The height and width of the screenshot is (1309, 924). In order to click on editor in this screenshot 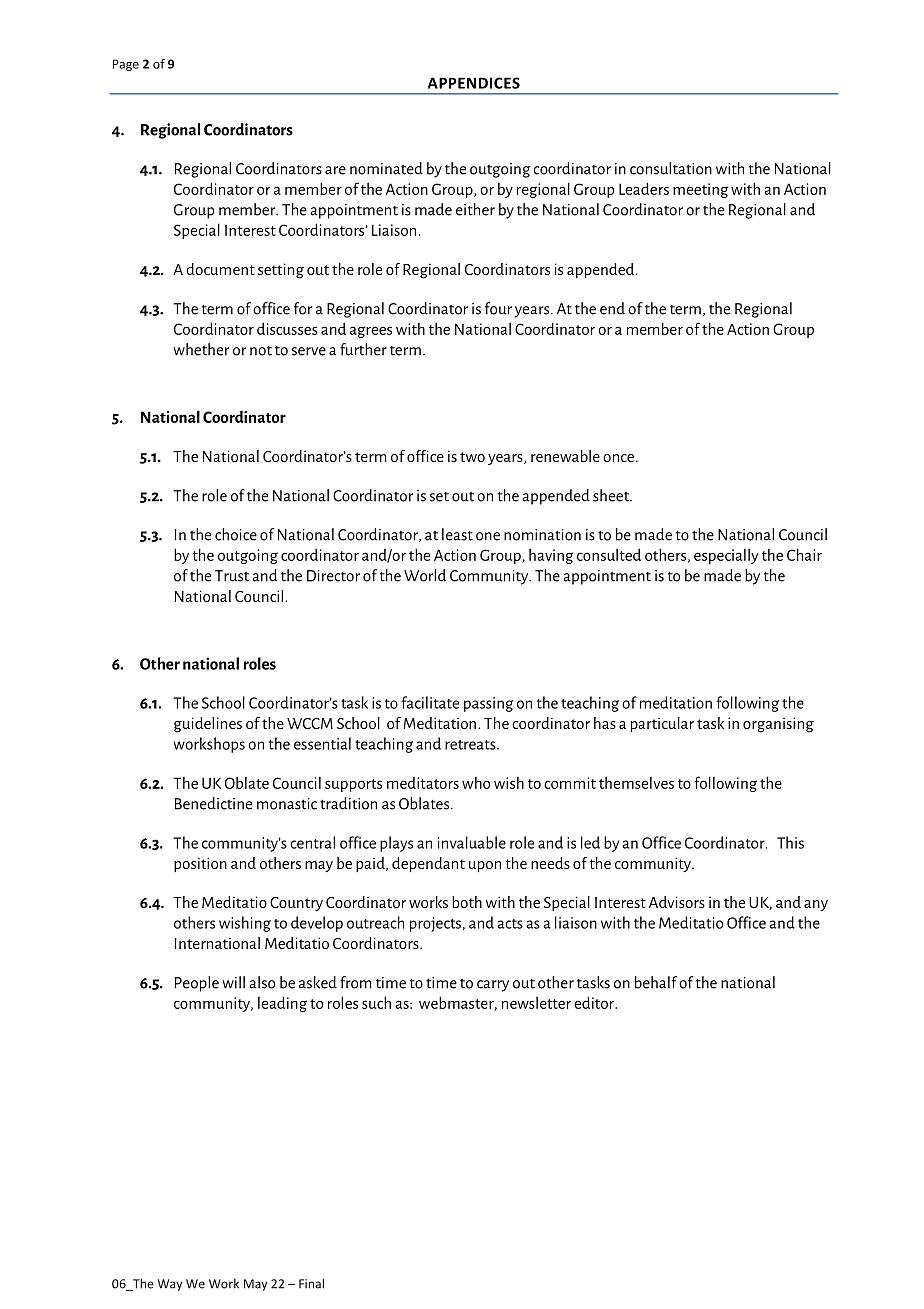, I will do `click(595, 1002)`.
